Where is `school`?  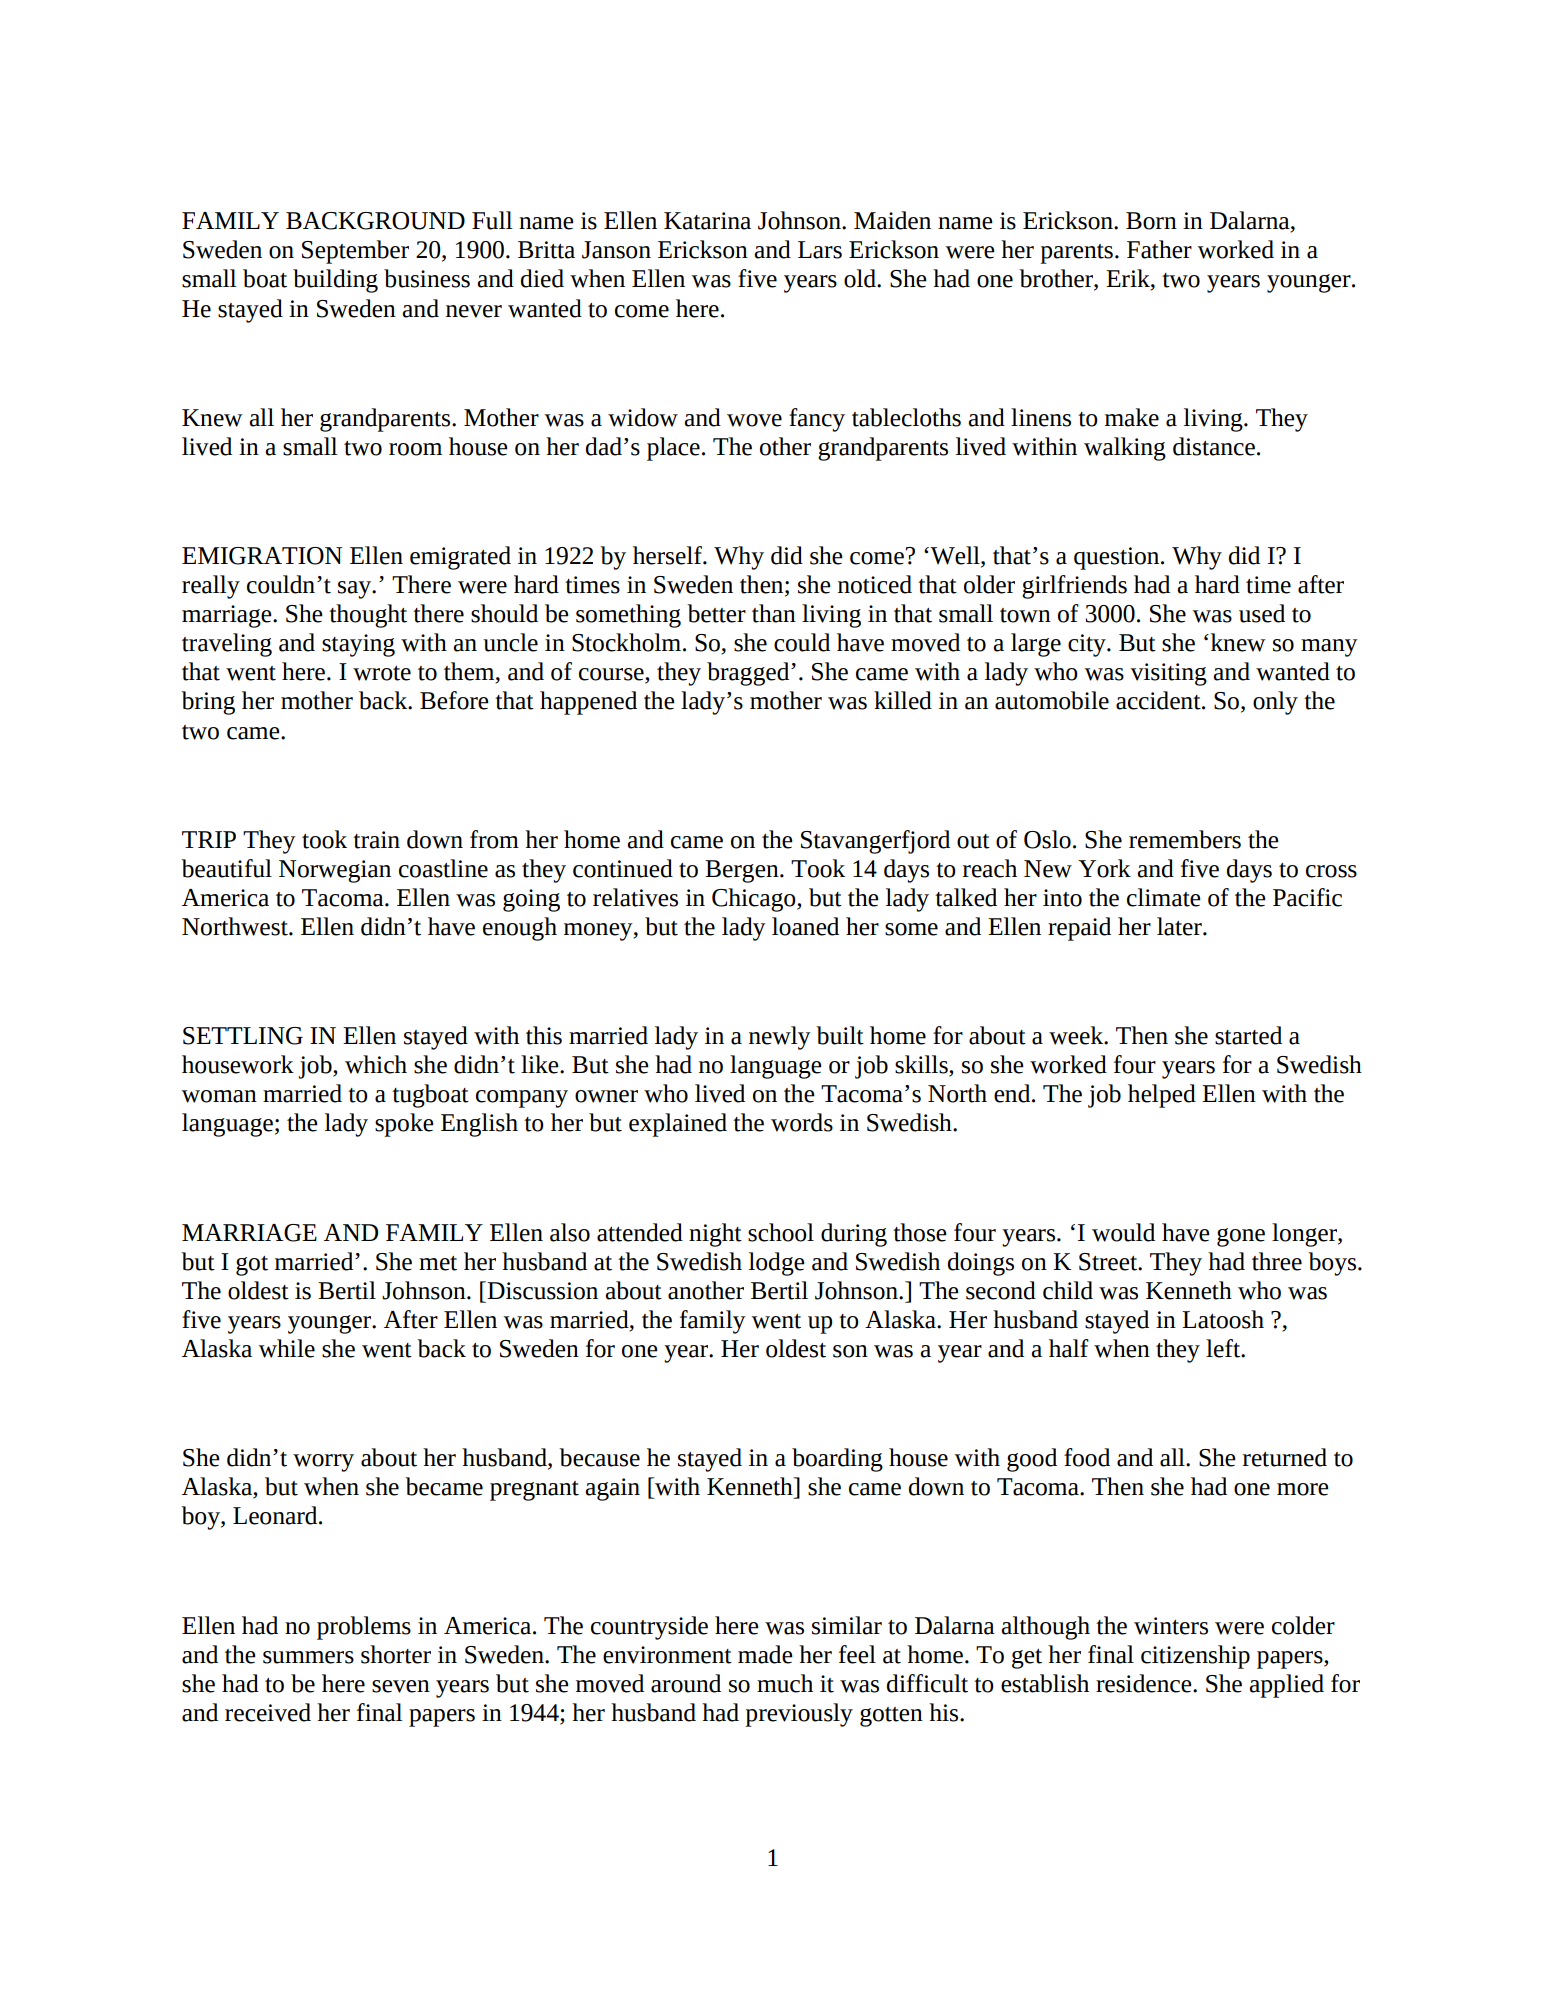
school is located at coordinates (781, 1232).
